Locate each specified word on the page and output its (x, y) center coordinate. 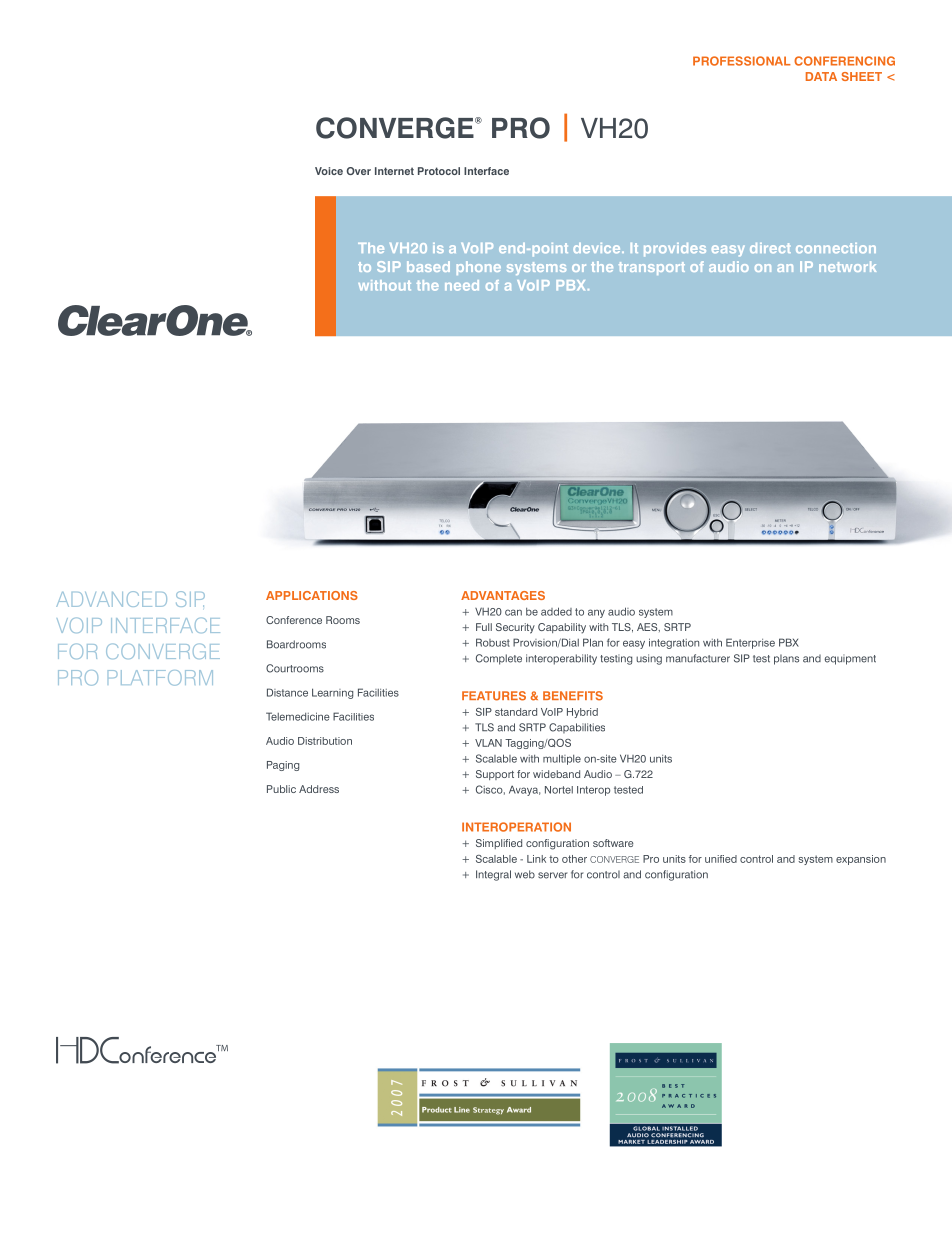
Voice (329, 171)
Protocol (439, 171)
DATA (821, 76)
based (428, 266)
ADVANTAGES (503, 595)
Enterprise (750, 643)
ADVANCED (111, 599)
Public (281, 789)
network (847, 266)
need (462, 285)
